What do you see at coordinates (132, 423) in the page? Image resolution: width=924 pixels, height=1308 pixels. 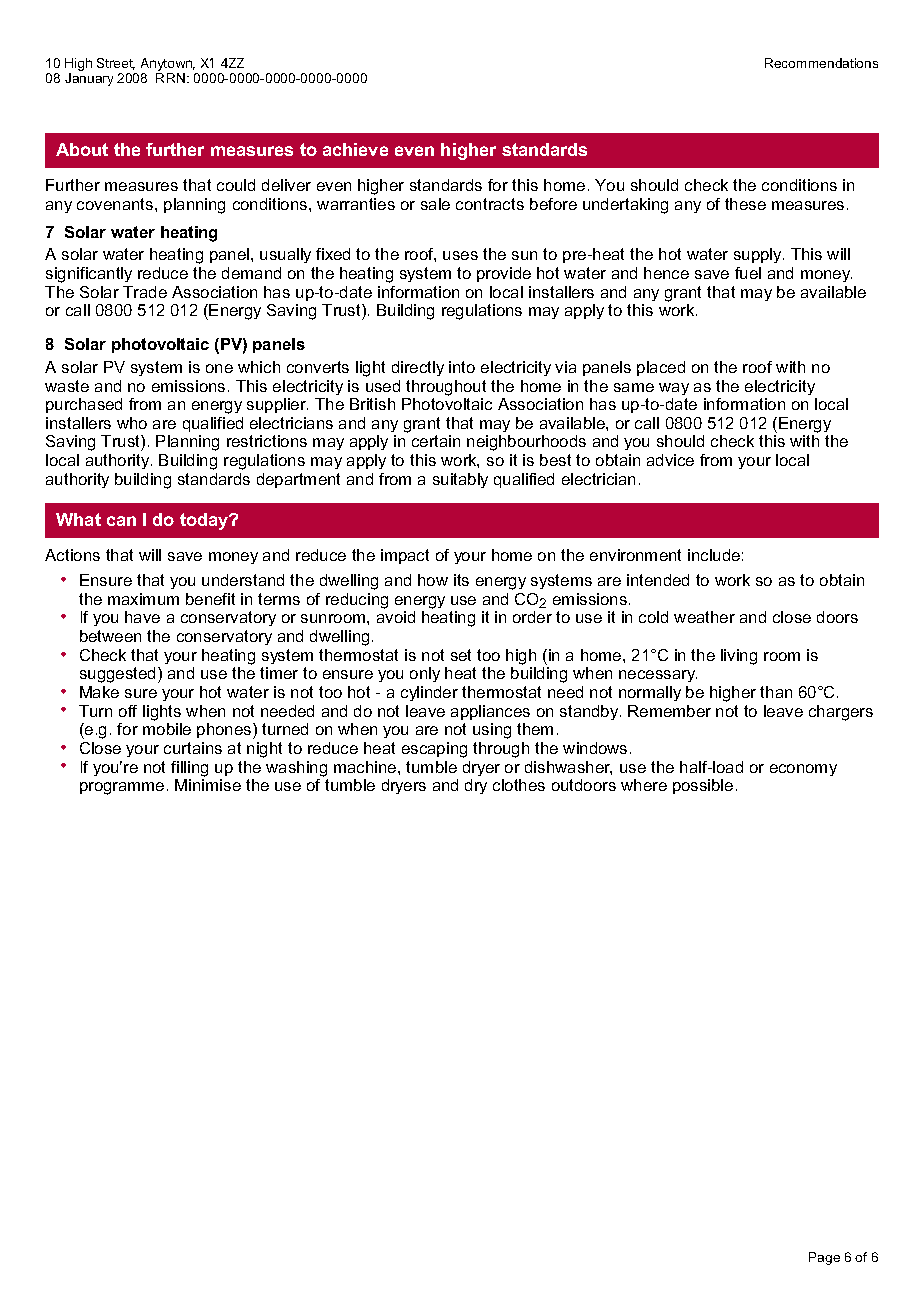 I see `who` at bounding box center [132, 423].
